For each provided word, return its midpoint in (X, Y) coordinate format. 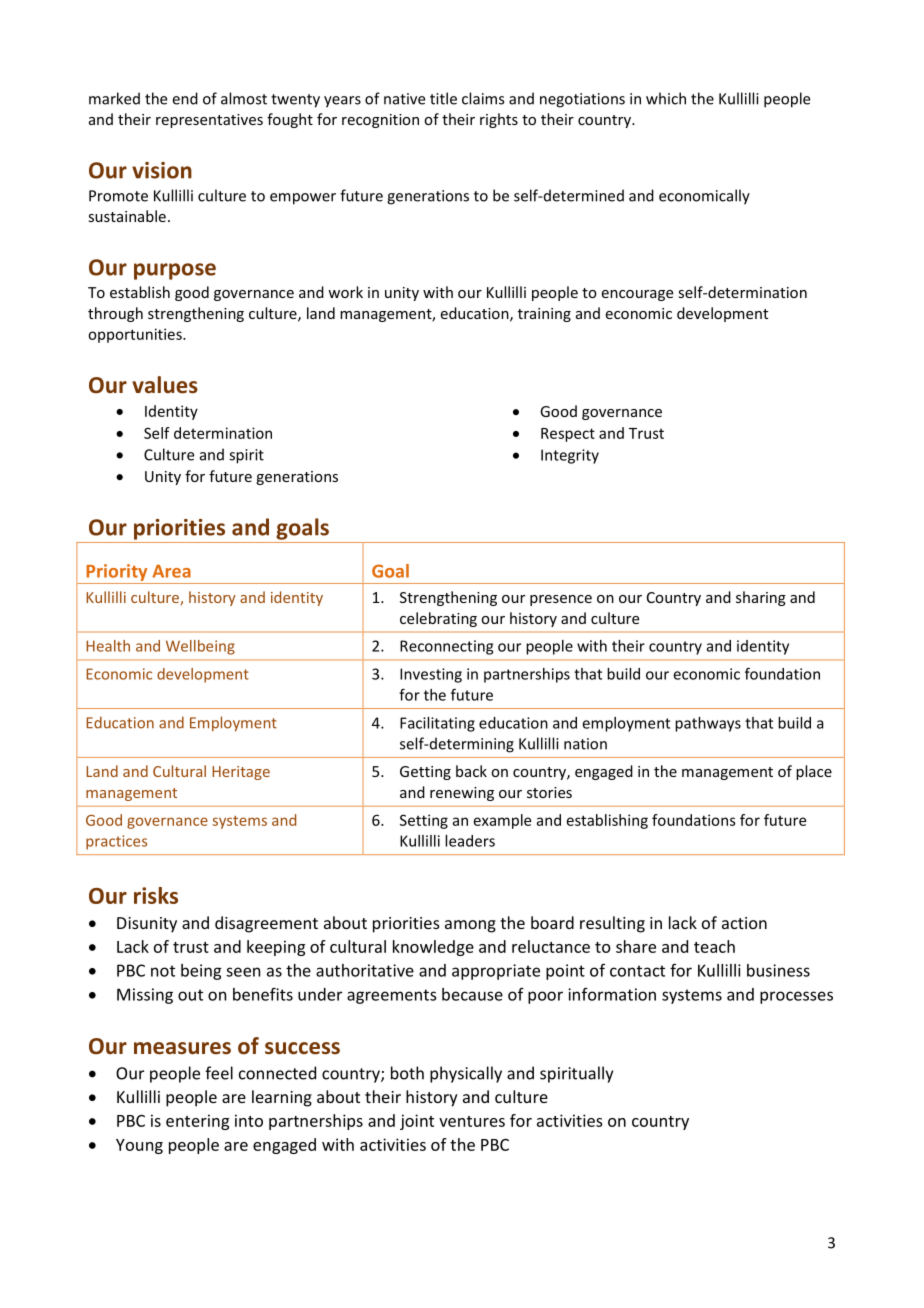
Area (172, 571)
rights (499, 120)
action (744, 923)
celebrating (438, 619)
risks (156, 895)
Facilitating (437, 724)
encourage (637, 295)
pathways (708, 724)
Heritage (241, 773)
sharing (761, 598)
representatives (209, 121)
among (470, 926)
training (544, 315)
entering (197, 1122)
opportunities (136, 335)
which (666, 98)
